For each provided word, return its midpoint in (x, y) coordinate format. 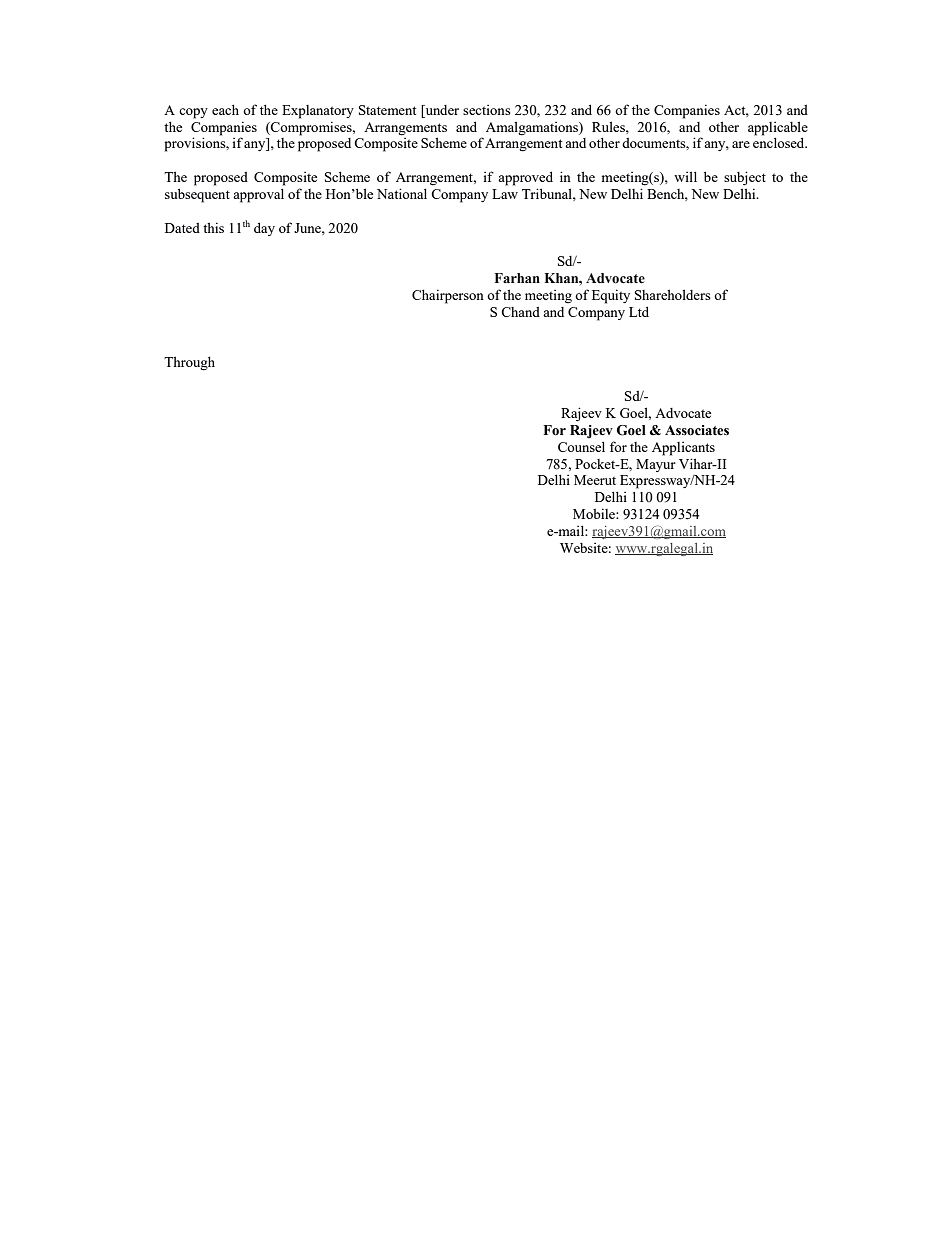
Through (189, 363)
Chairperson (448, 296)
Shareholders (673, 294)
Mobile (595, 513)
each (225, 109)
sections (487, 110)
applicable (778, 128)
